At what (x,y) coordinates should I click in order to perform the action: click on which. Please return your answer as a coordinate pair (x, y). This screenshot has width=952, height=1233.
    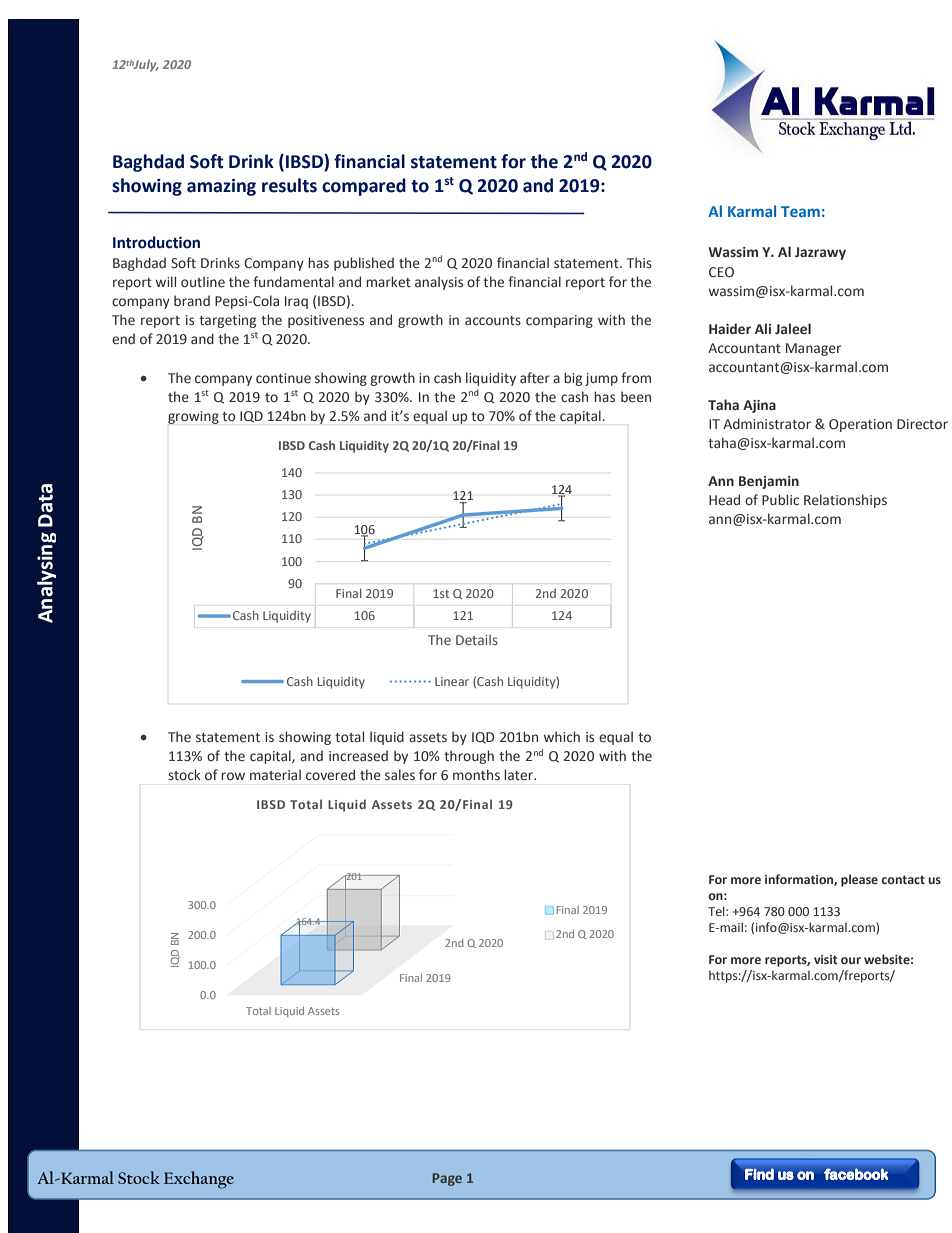
    Looking at the image, I should click on (562, 736).
